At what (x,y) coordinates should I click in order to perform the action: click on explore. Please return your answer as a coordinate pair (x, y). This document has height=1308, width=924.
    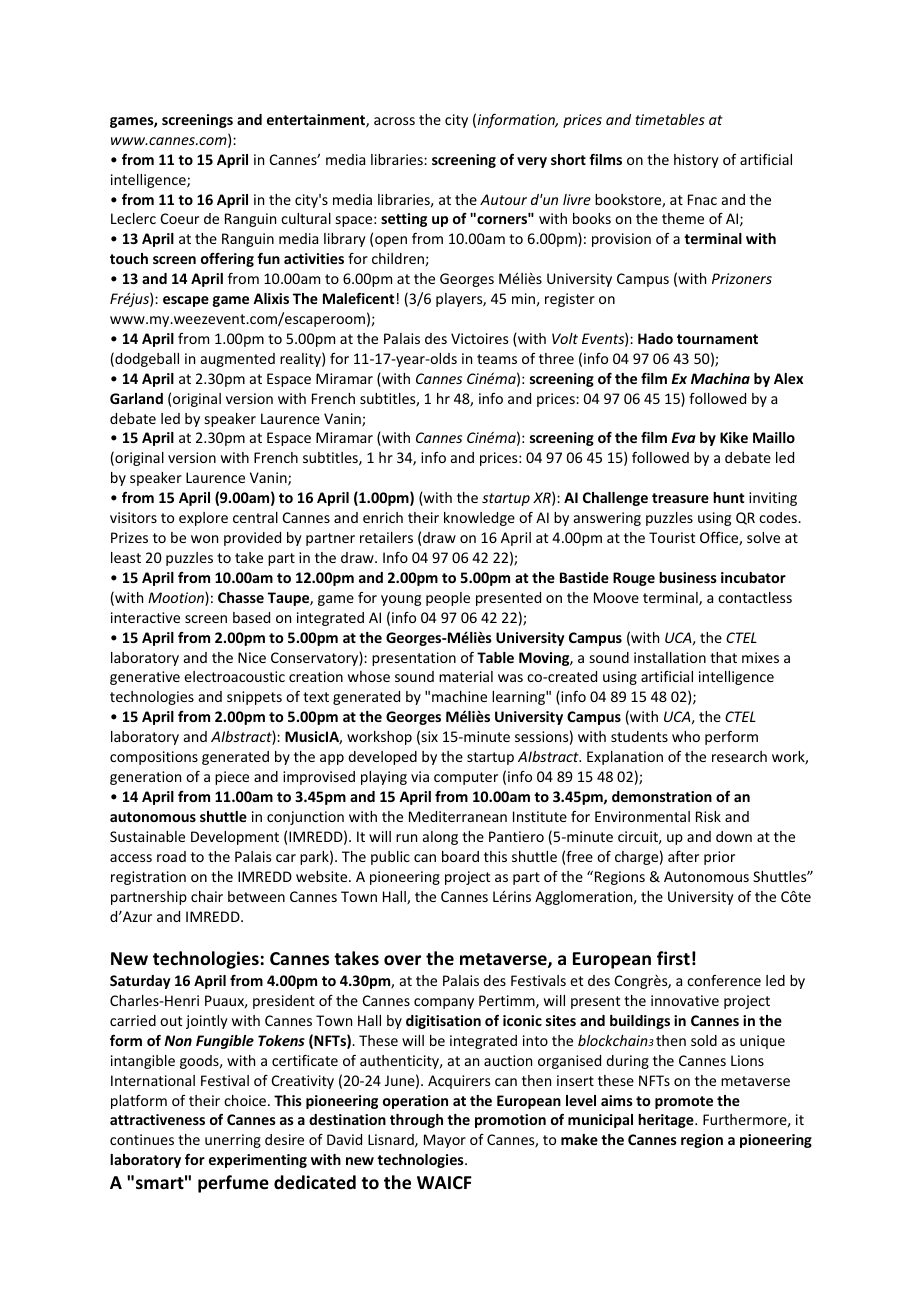
    Looking at the image, I should click on (203, 519).
